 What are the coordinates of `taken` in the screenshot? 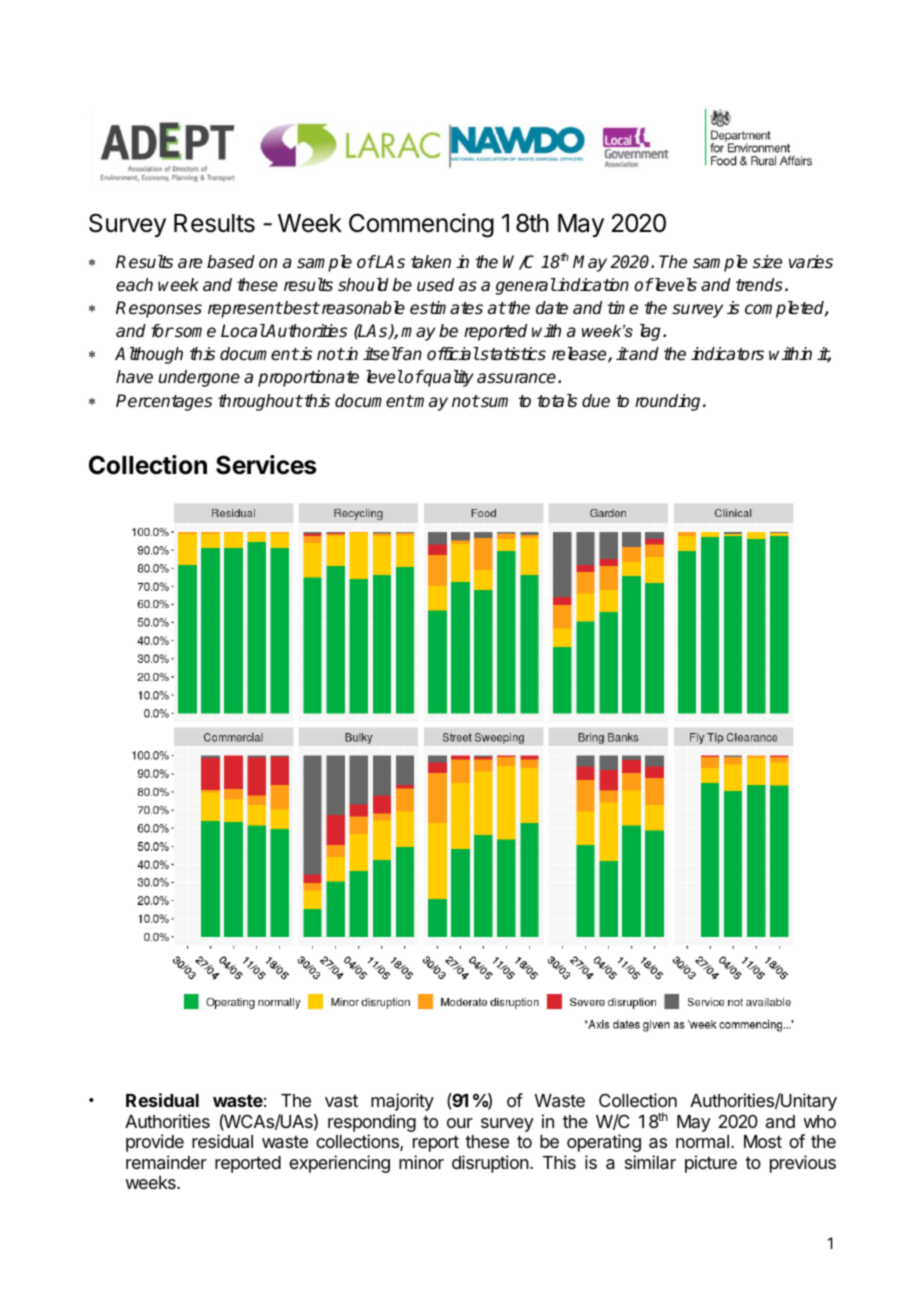 It's located at (431, 262).
